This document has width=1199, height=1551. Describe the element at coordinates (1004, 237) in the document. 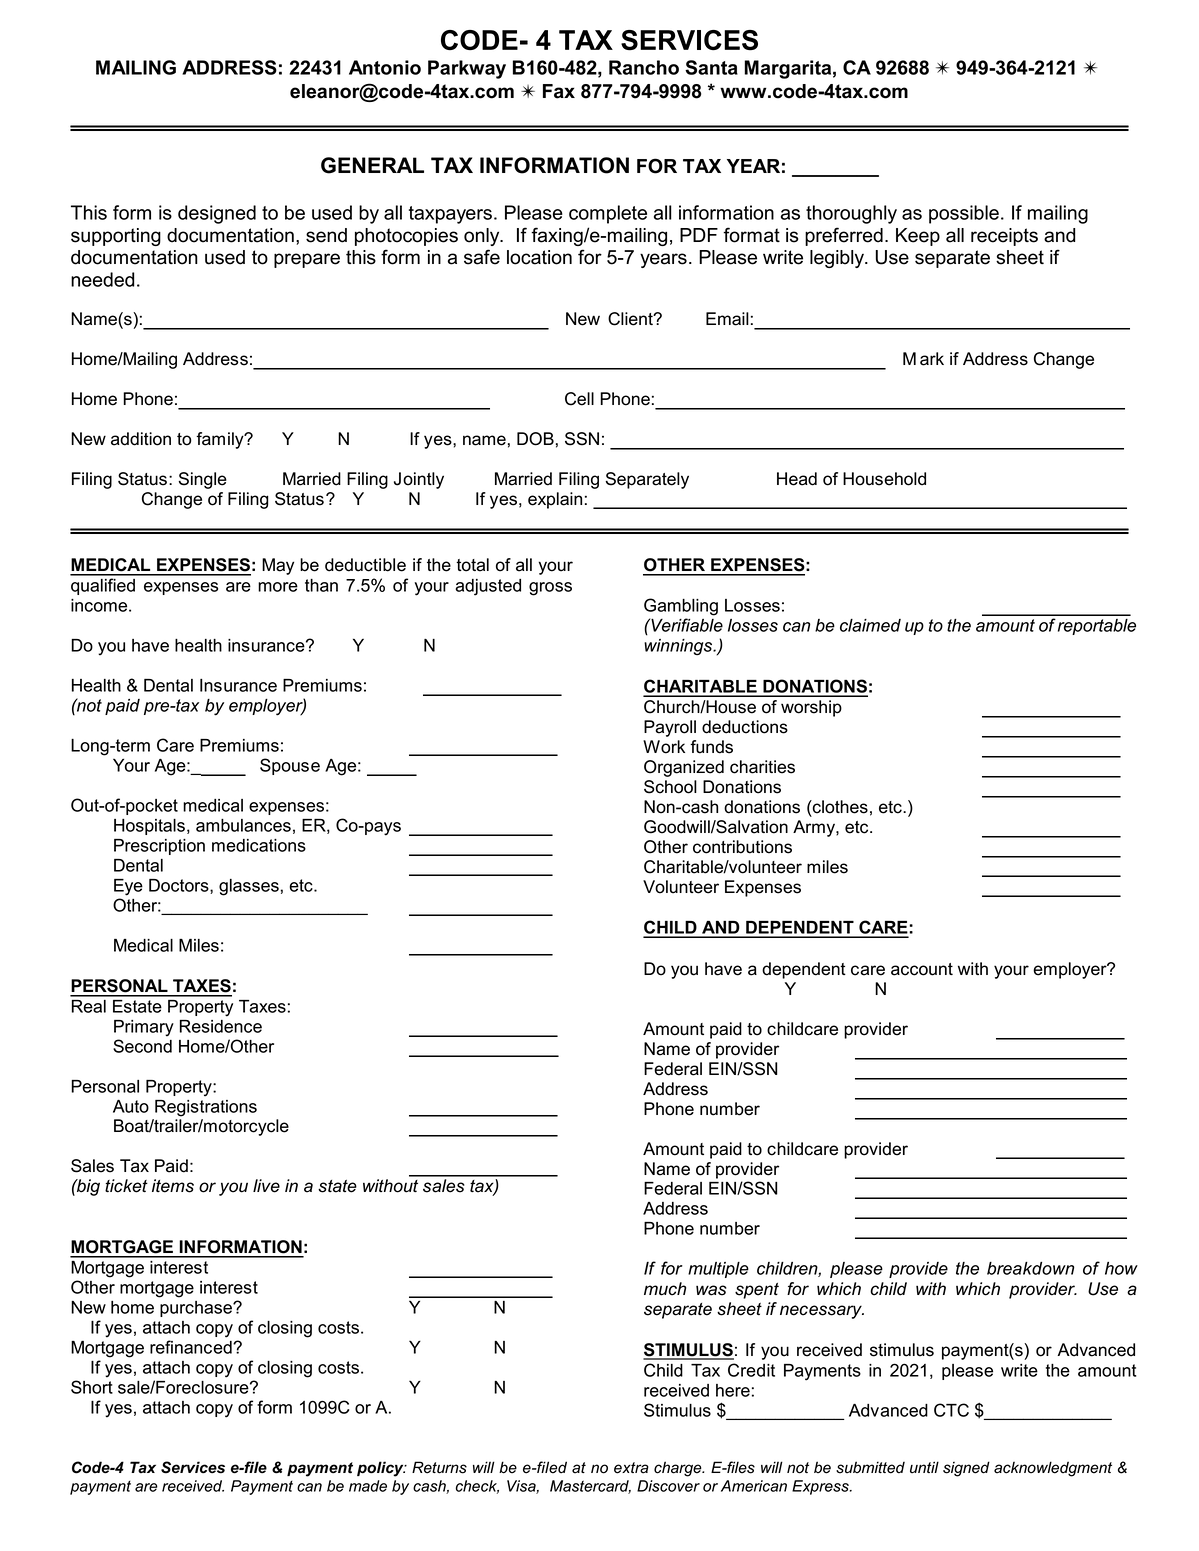

I see `receipts` at that location.
